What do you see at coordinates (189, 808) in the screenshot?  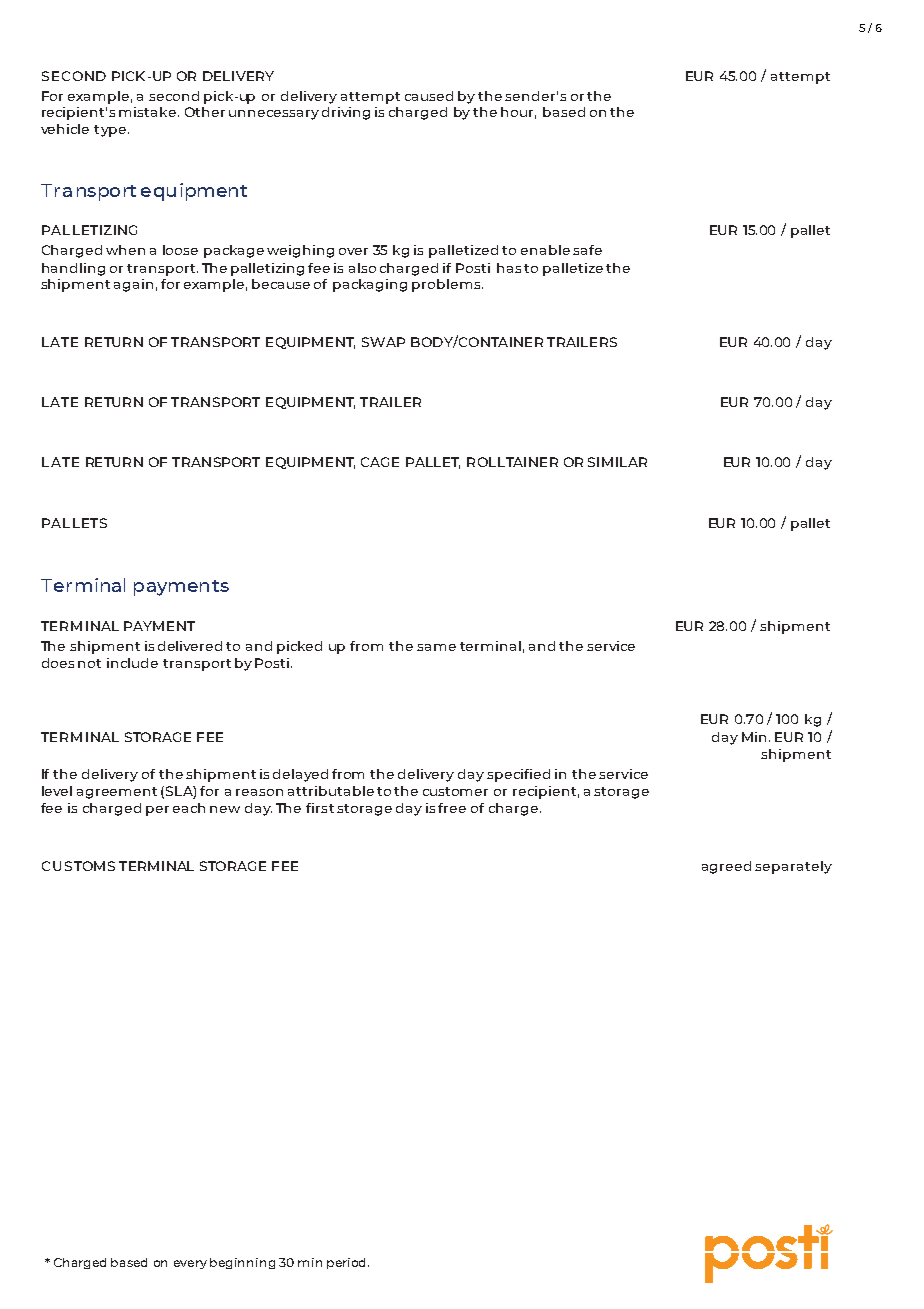 I see `each` at bounding box center [189, 808].
